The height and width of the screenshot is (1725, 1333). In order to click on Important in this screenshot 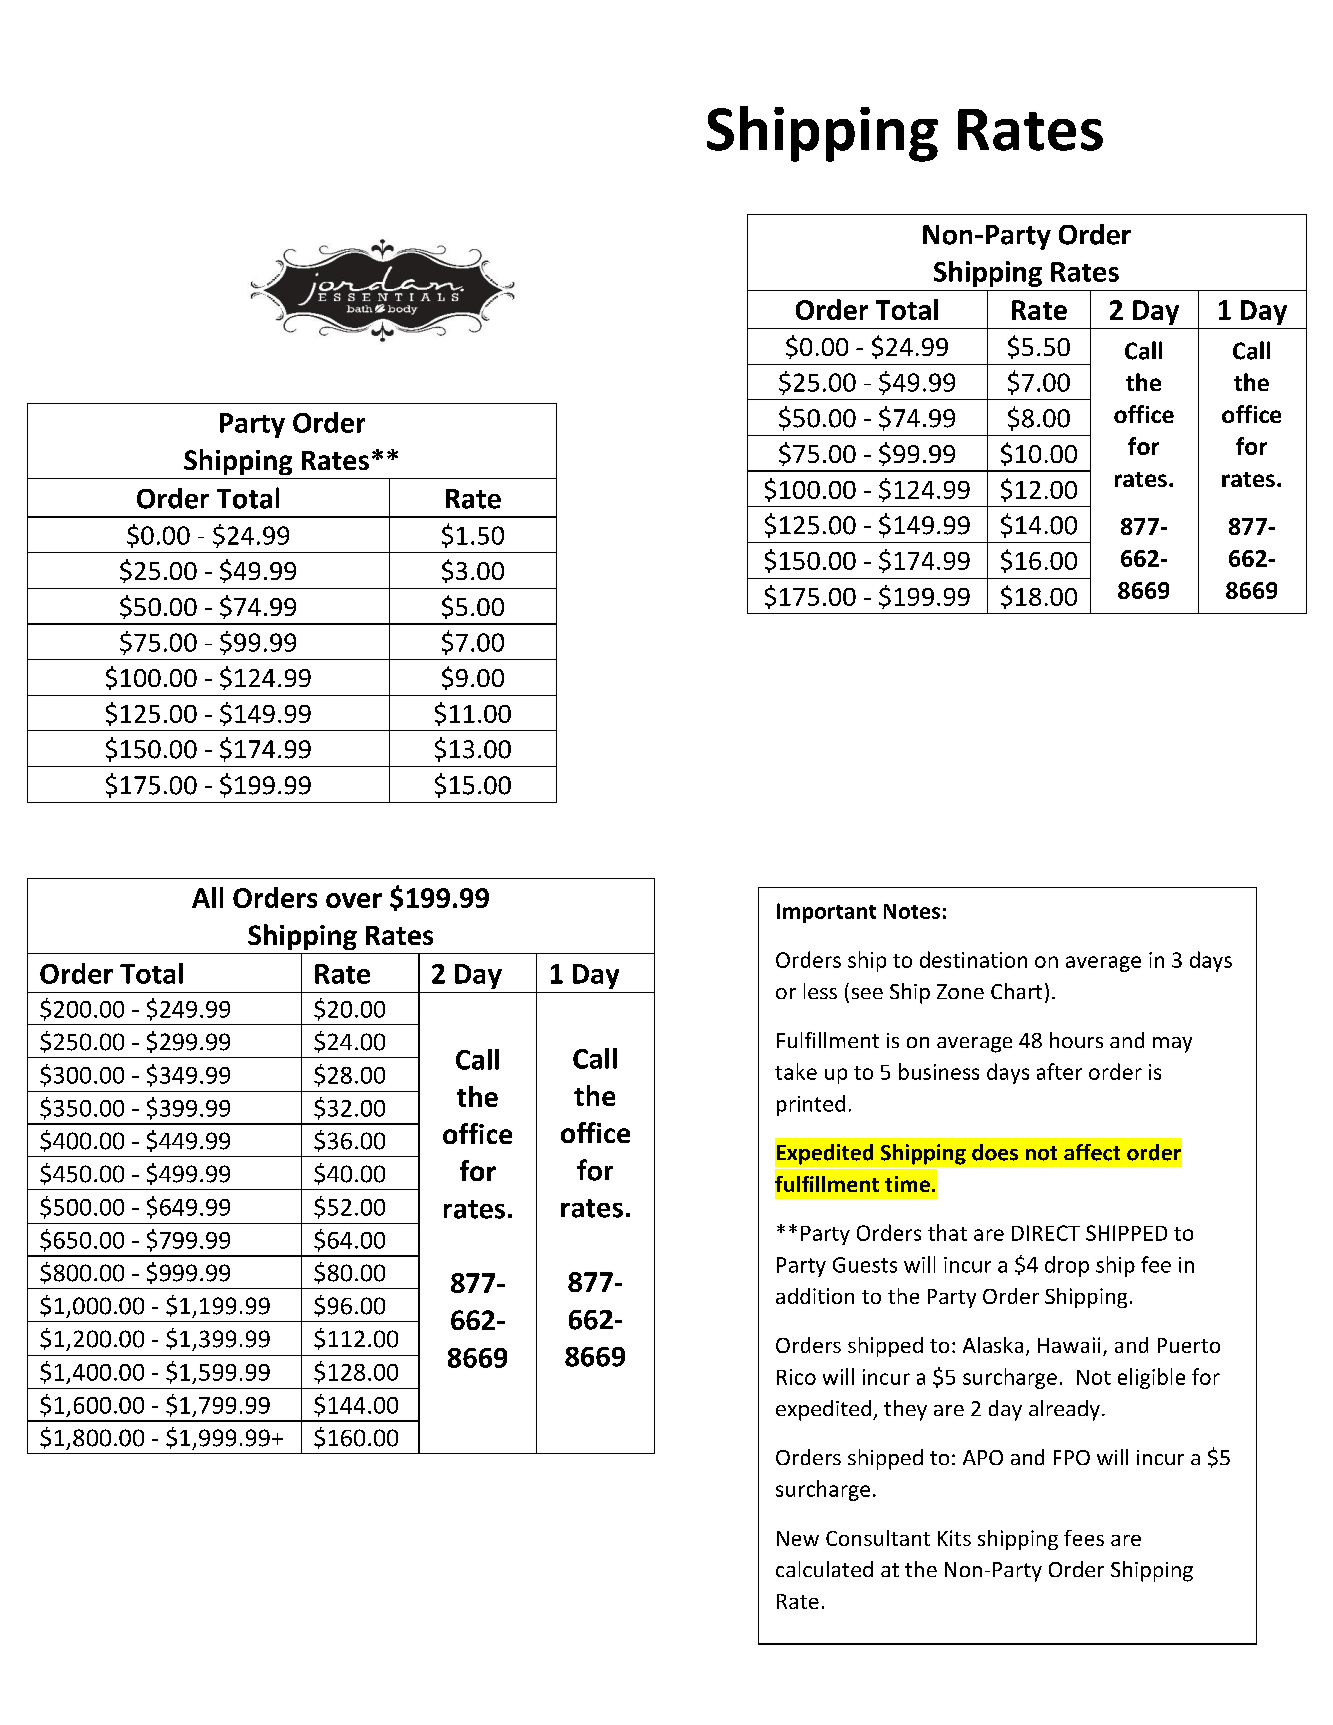, I will do `click(826, 913)`.
